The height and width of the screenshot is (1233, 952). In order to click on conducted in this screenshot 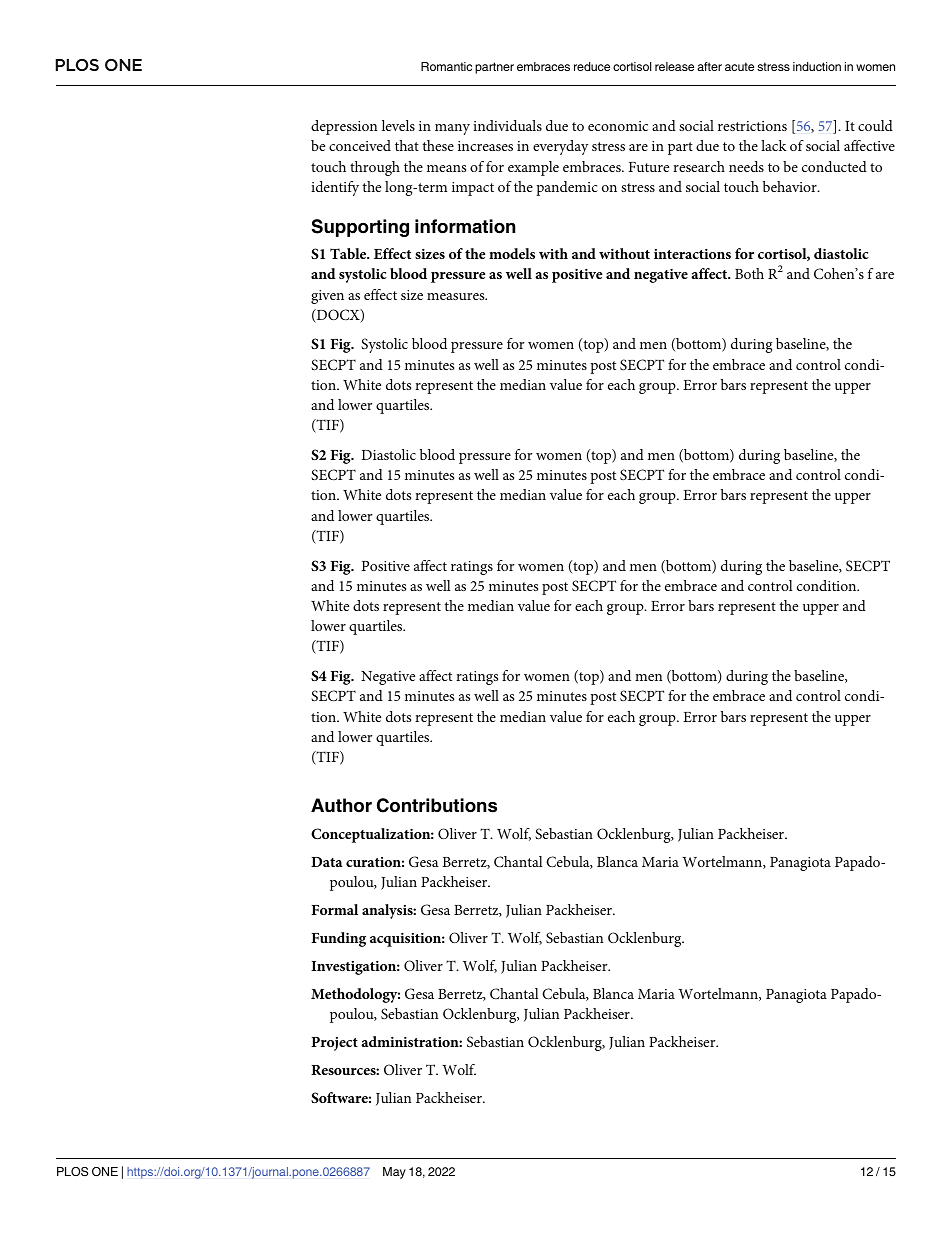, I will do `click(834, 166)`.
